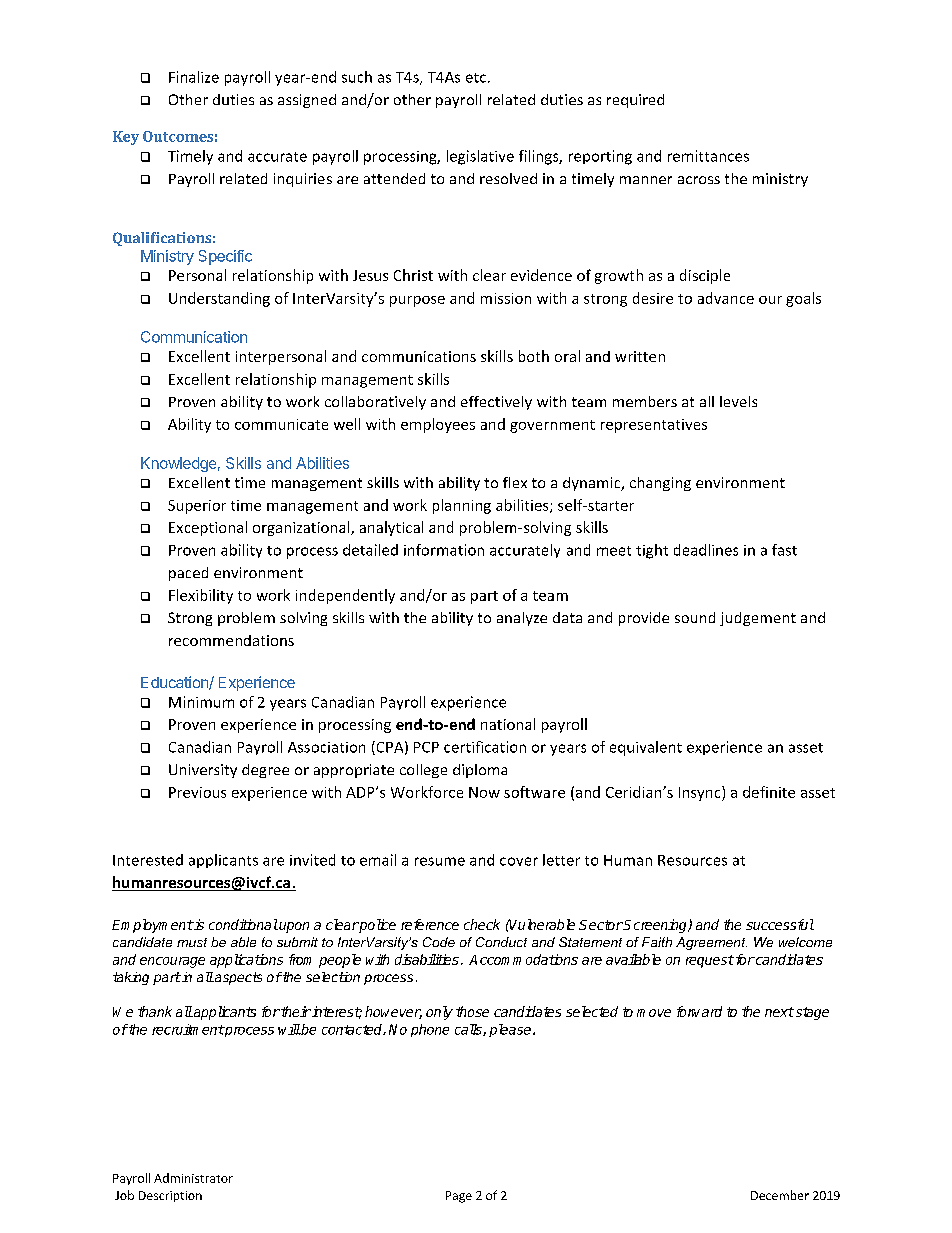  I want to click on Superior, so click(197, 507).
